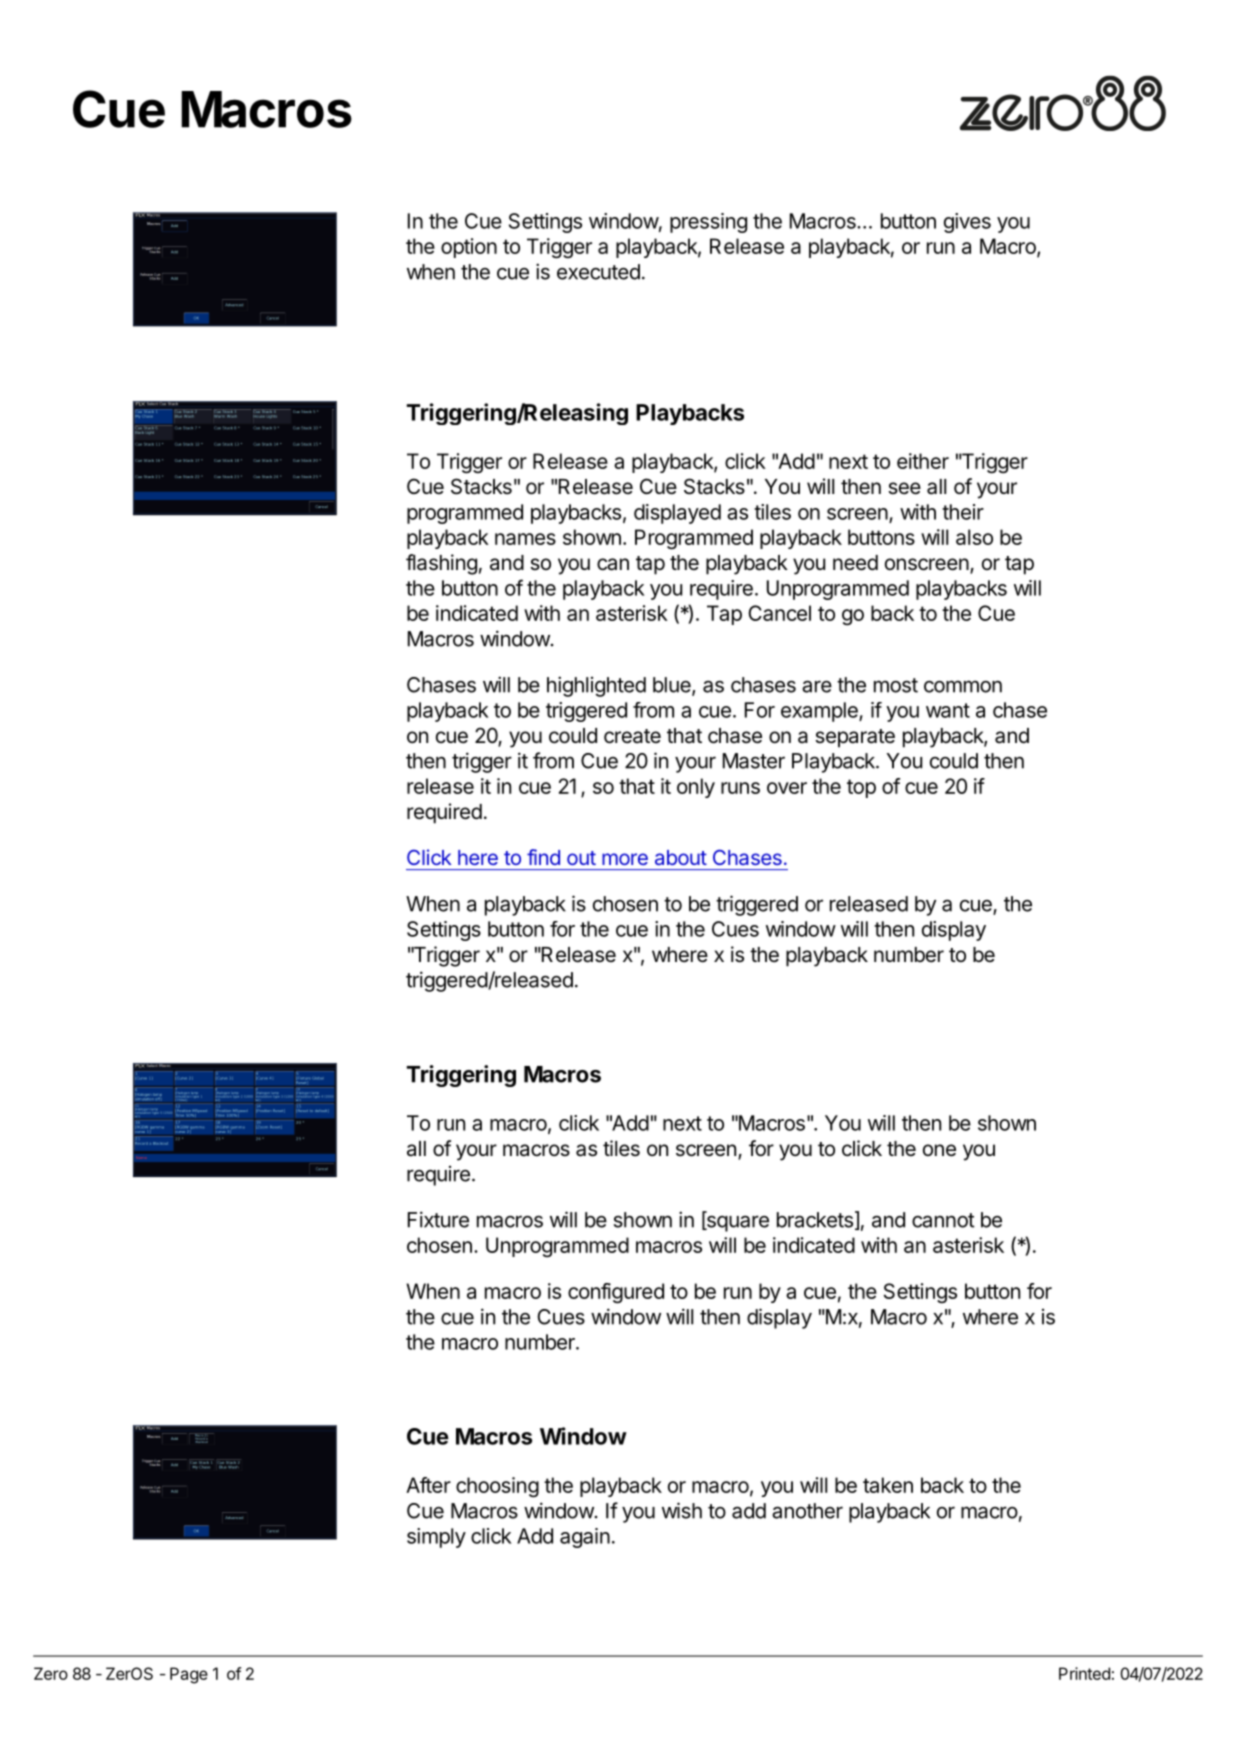 This screenshot has height=1748, width=1236. I want to click on more, so click(625, 859).
